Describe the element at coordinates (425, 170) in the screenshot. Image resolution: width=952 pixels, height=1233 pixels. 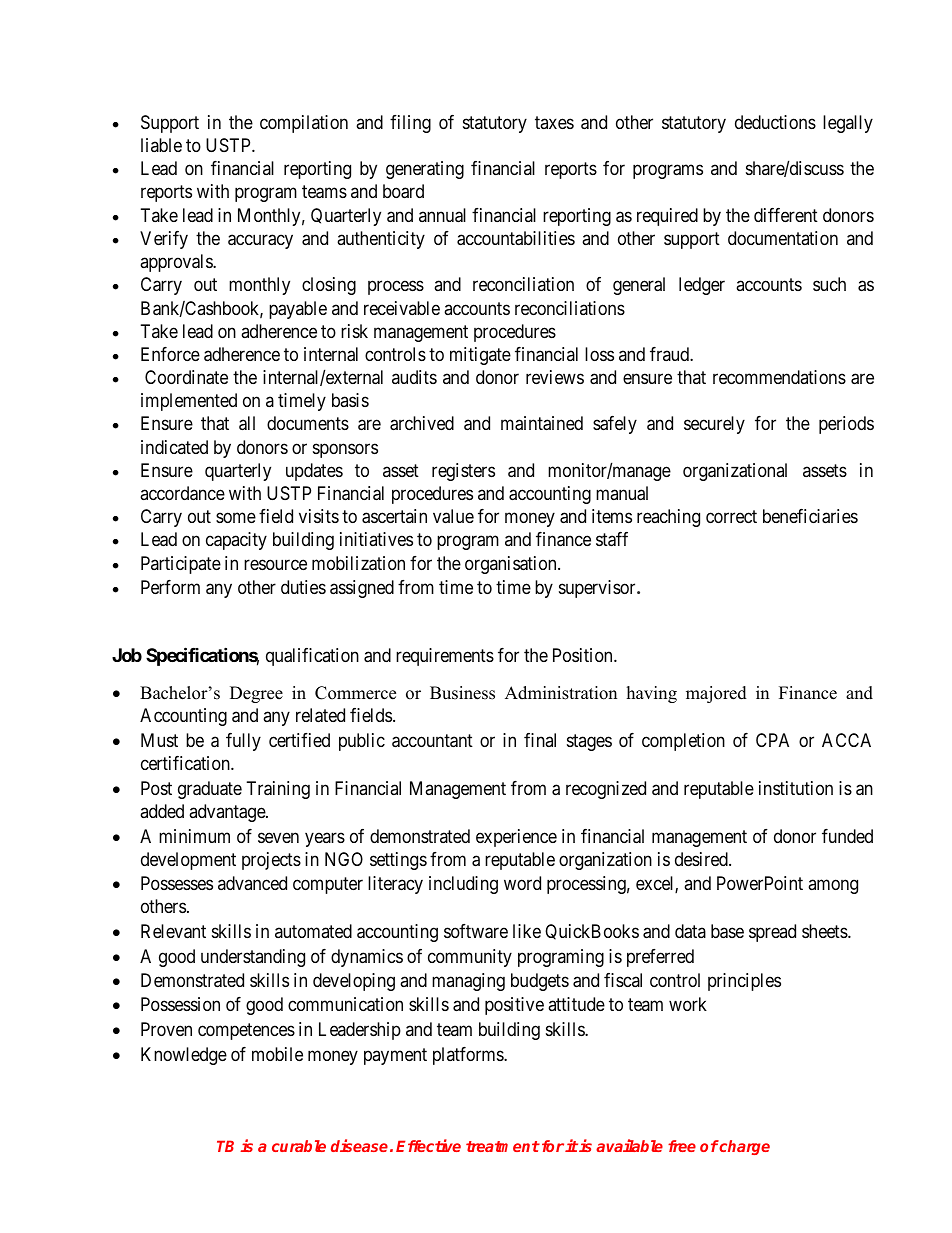
I see `generating` at that location.
